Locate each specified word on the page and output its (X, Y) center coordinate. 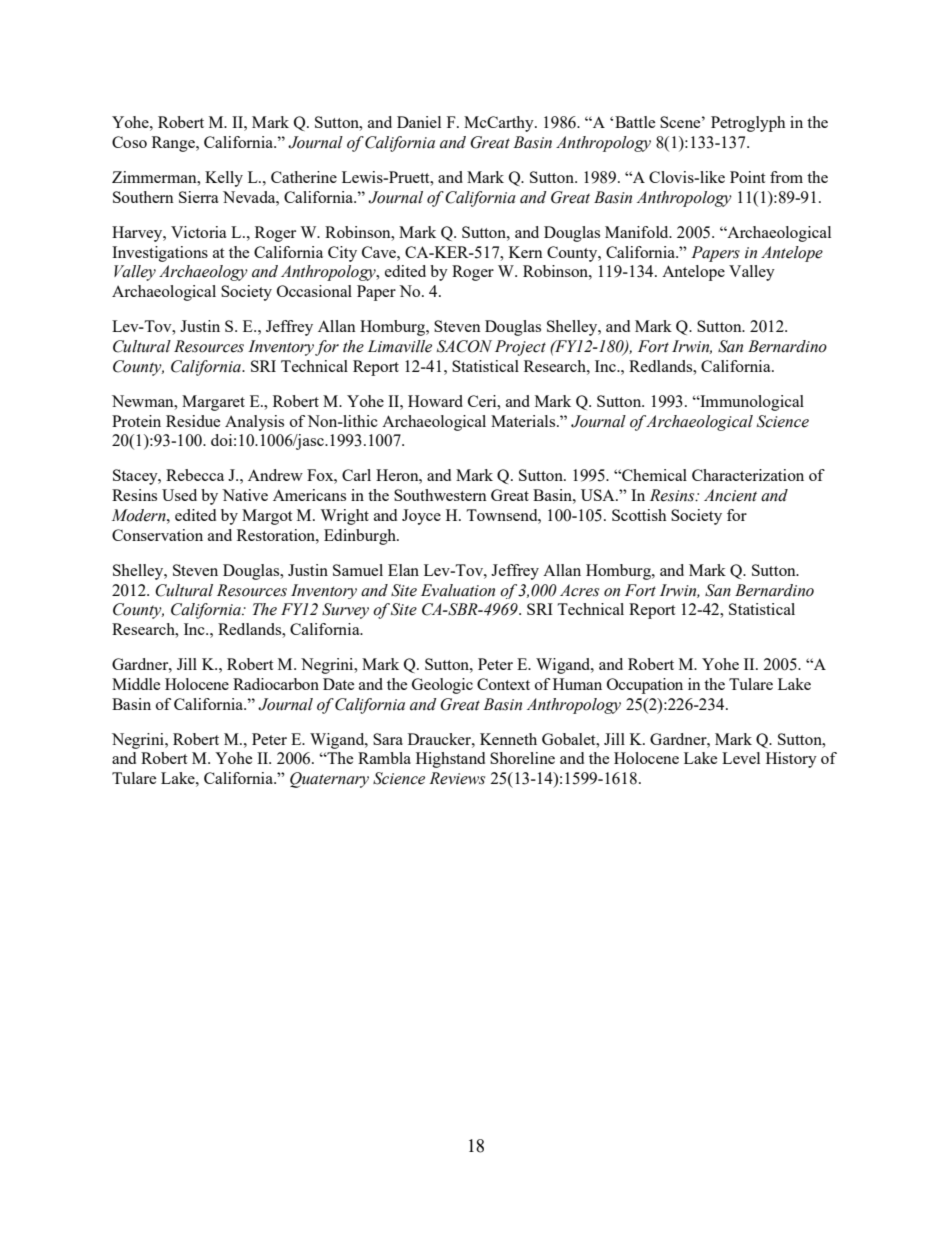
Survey (345, 611)
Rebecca (195, 475)
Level (741, 758)
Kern (526, 252)
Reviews (457, 778)
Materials (524, 421)
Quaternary (329, 780)
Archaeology (203, 273)
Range (174, 144)
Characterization (748, 475)
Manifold (638, 232)
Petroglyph (748, 124)
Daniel (419, 122)
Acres (579, 590)
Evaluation (458, 590)
